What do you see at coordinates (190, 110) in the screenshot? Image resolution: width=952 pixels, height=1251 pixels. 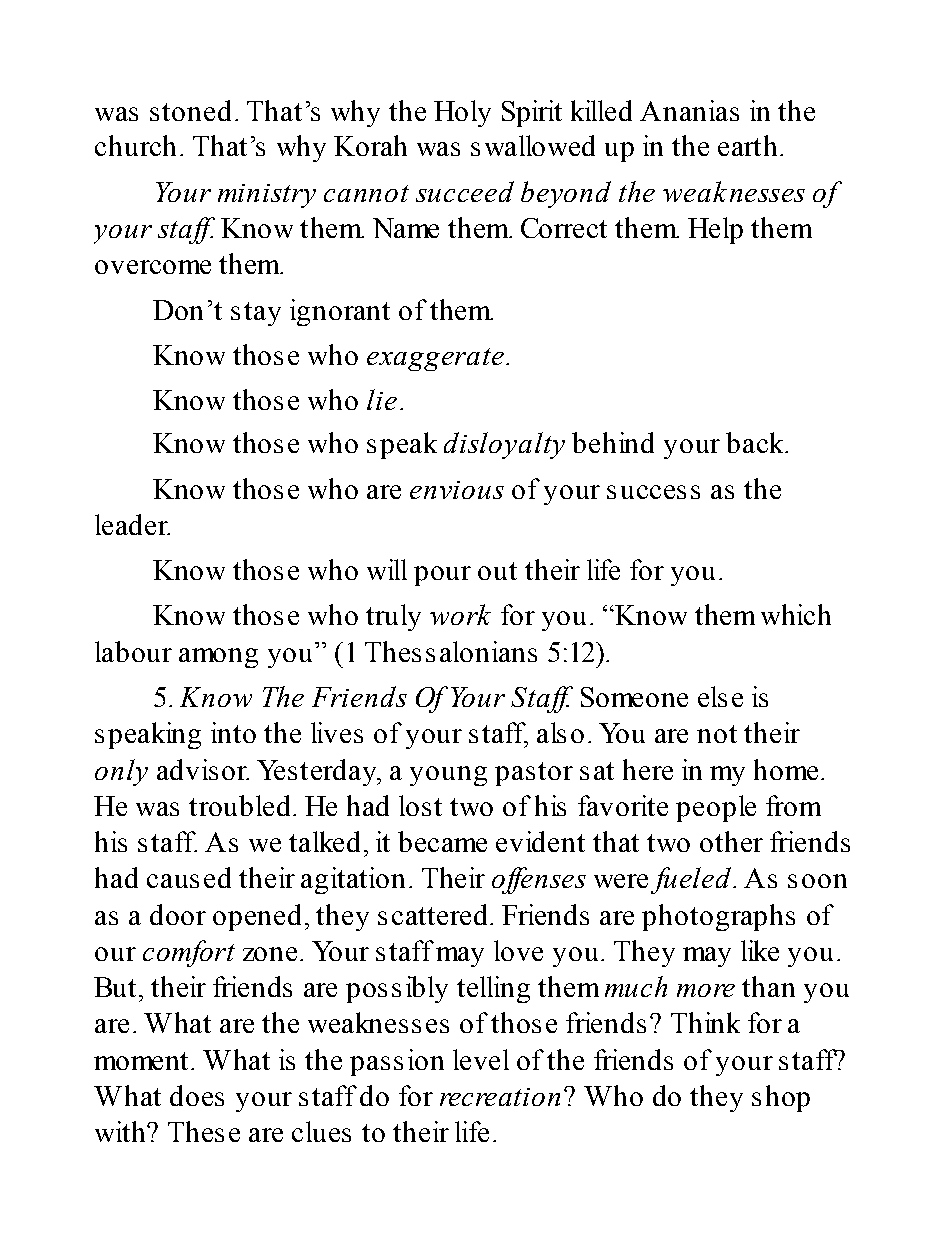 I see `stoned` at bounding box center [190, 110].
